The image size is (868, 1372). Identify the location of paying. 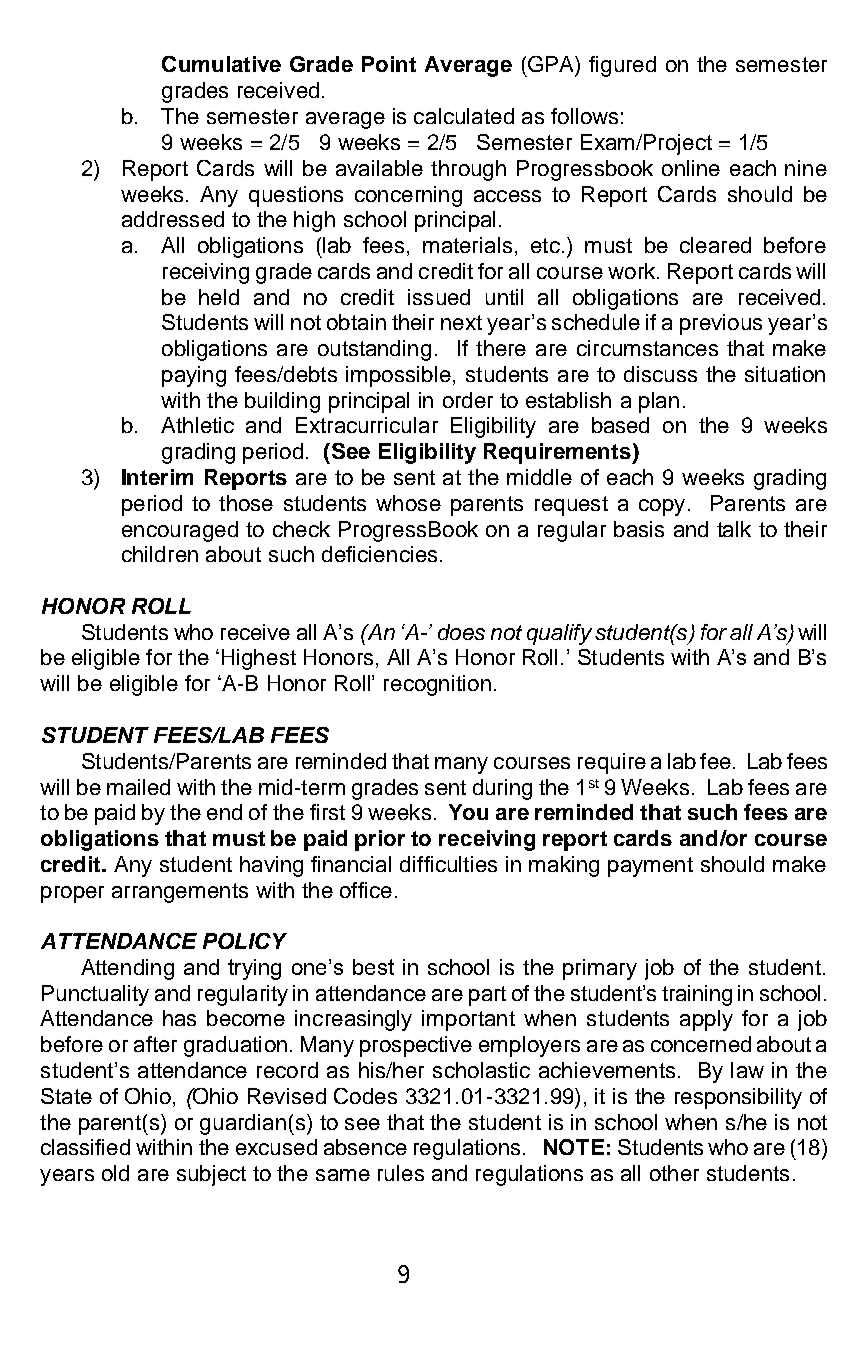
(194, 376).
